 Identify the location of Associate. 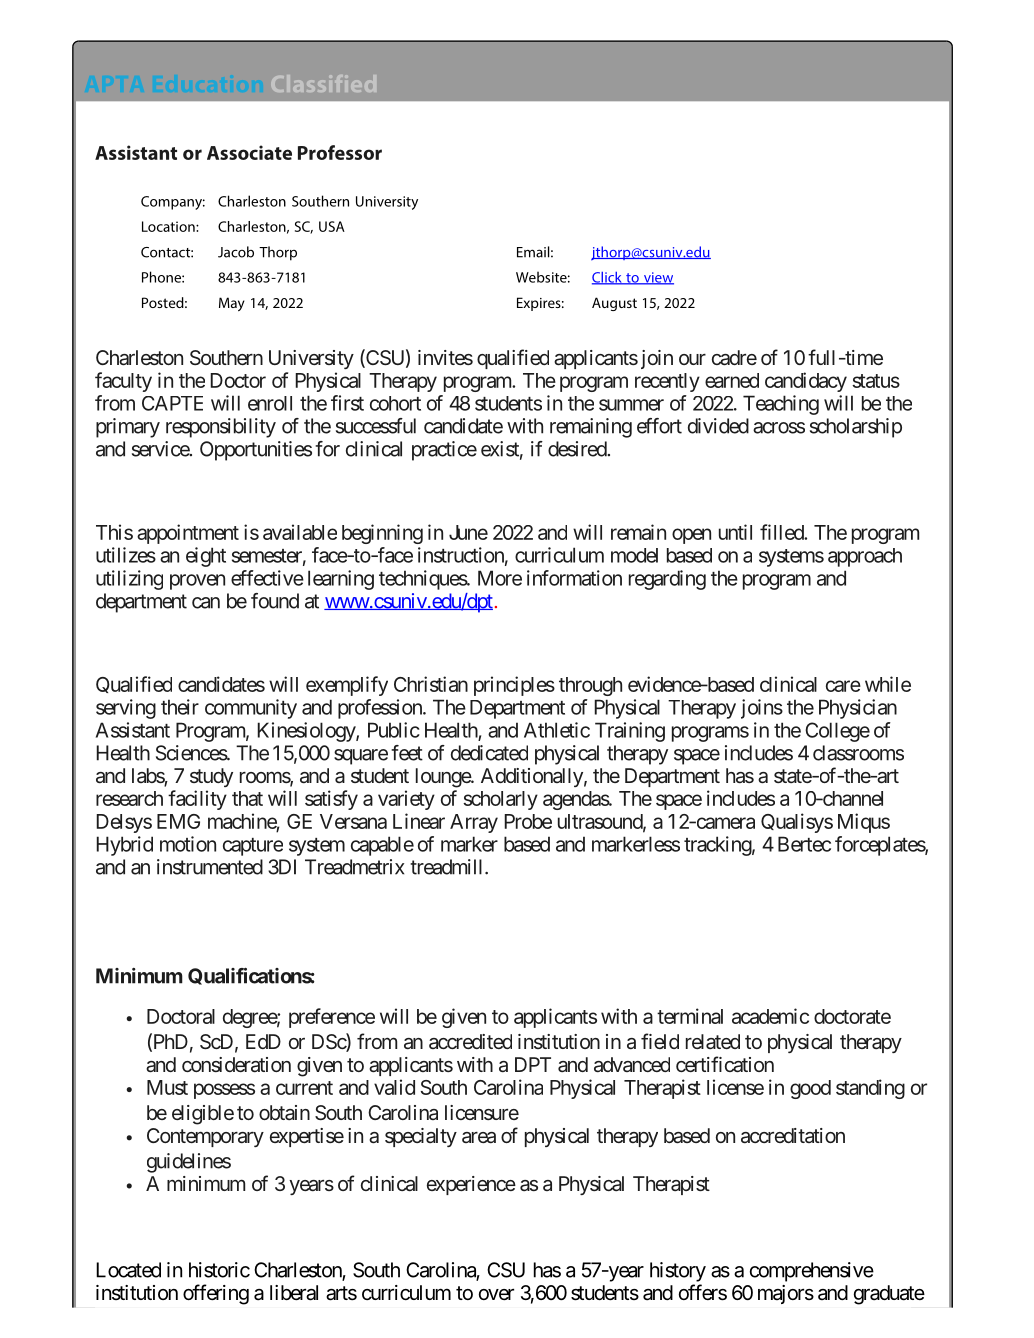
(249, 152).
